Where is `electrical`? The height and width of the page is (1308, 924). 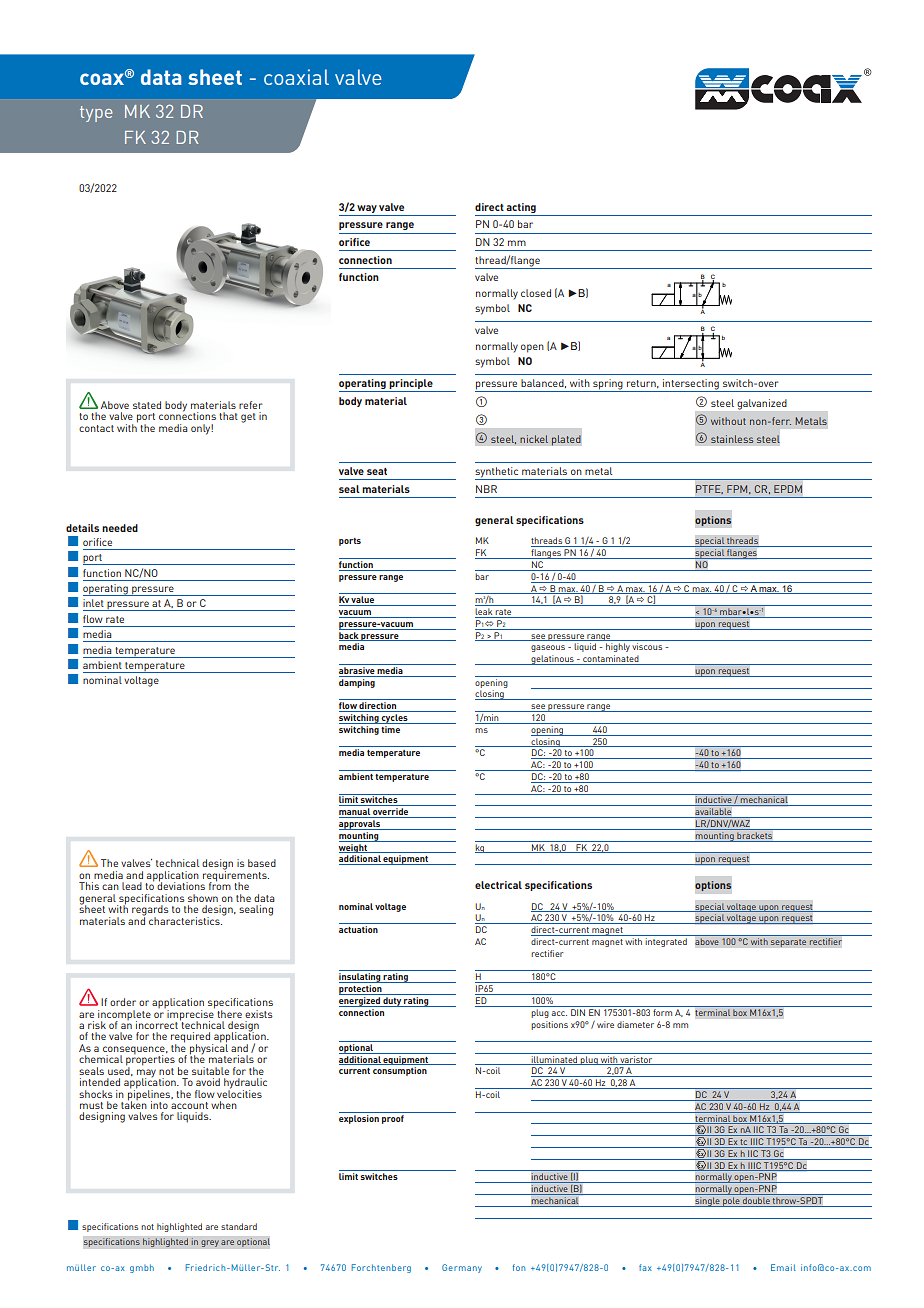
electrical is located at coordinates (498, 885).
